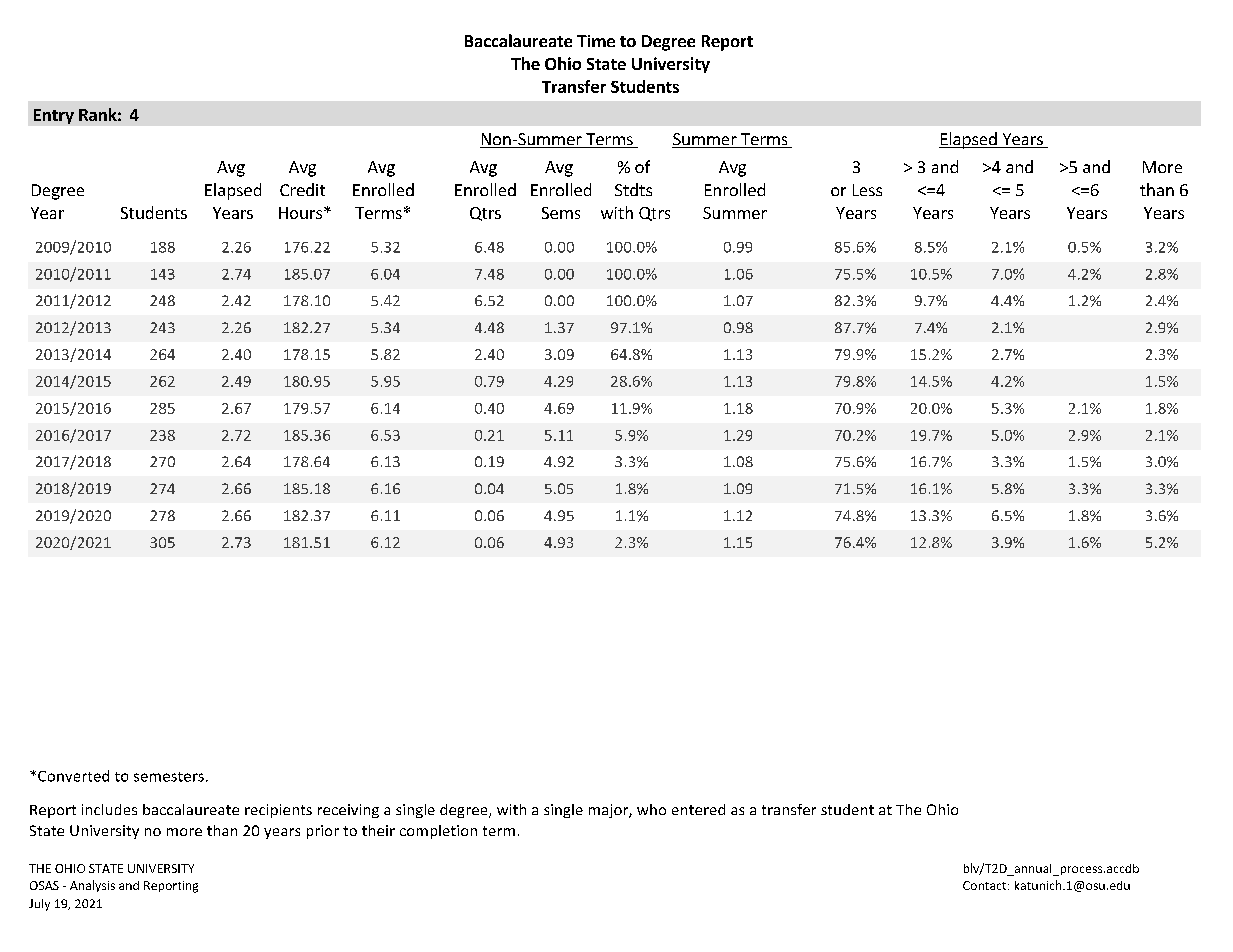  I want to click on completion, so click(438, 832).
